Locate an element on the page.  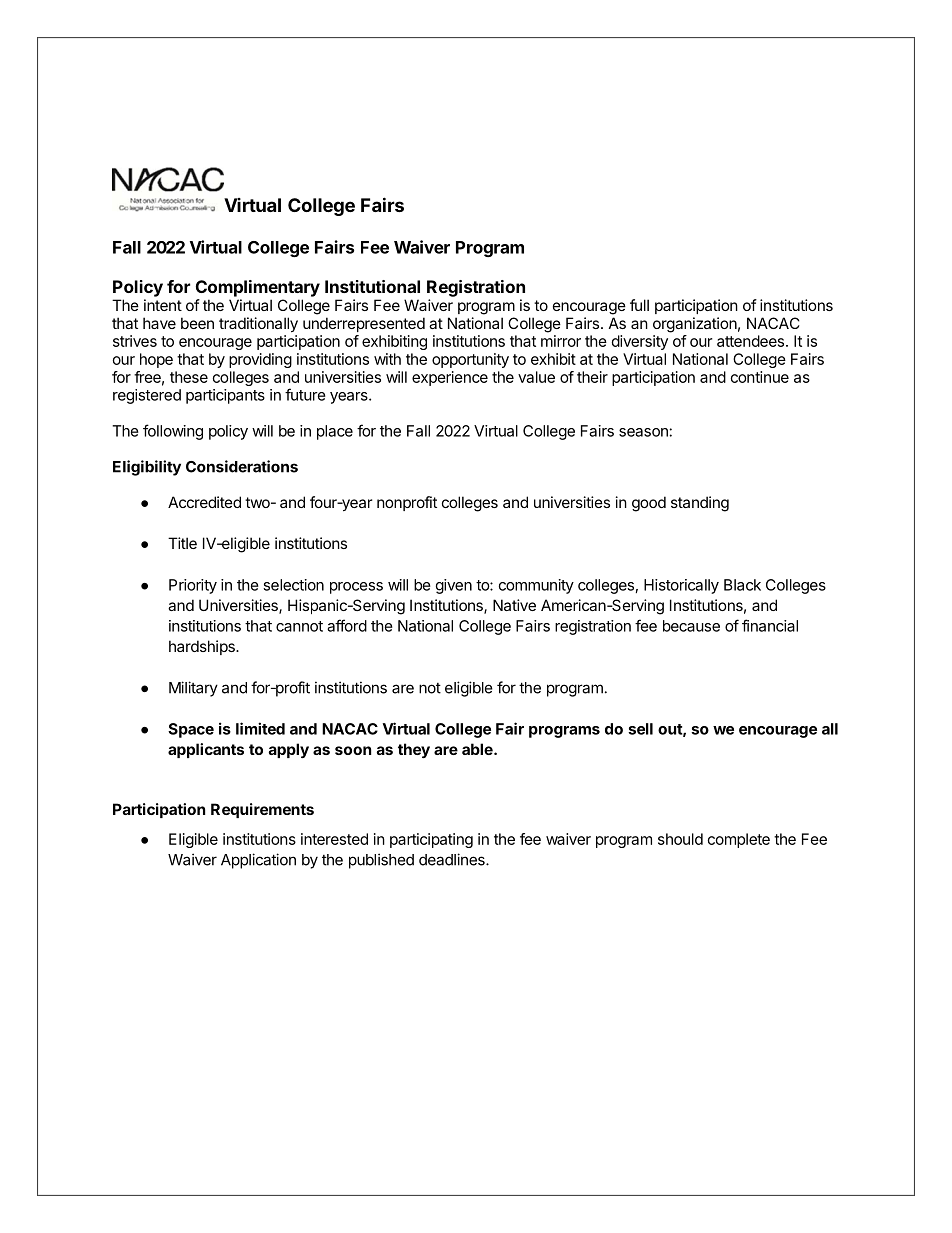
full is located at coordinates (639, 305).
